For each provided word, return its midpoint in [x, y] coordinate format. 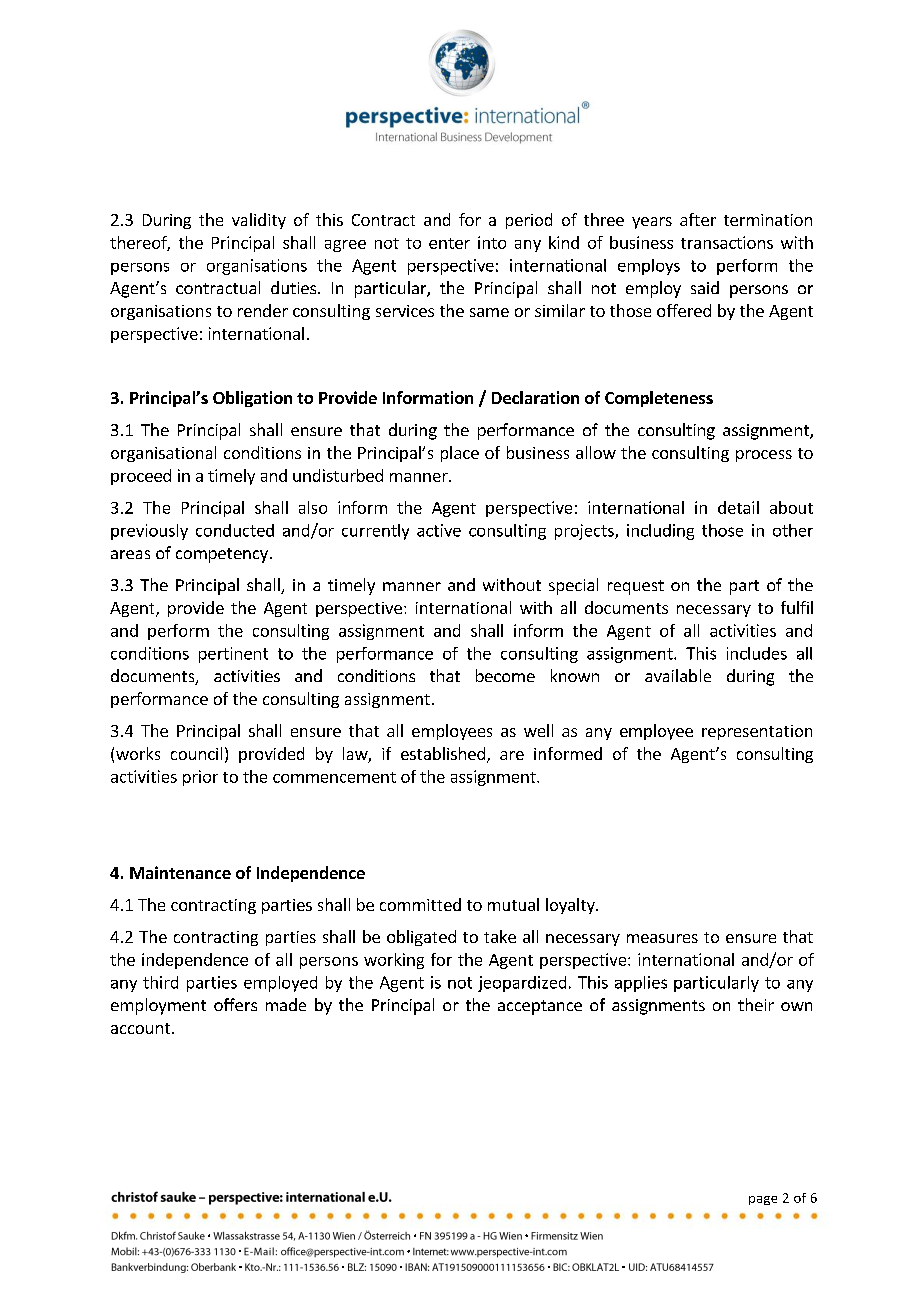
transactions [727, 242]
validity [259, 221]
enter [449, 243]
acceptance [540, 1007]
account [140, 1028]
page [763, 1200]
